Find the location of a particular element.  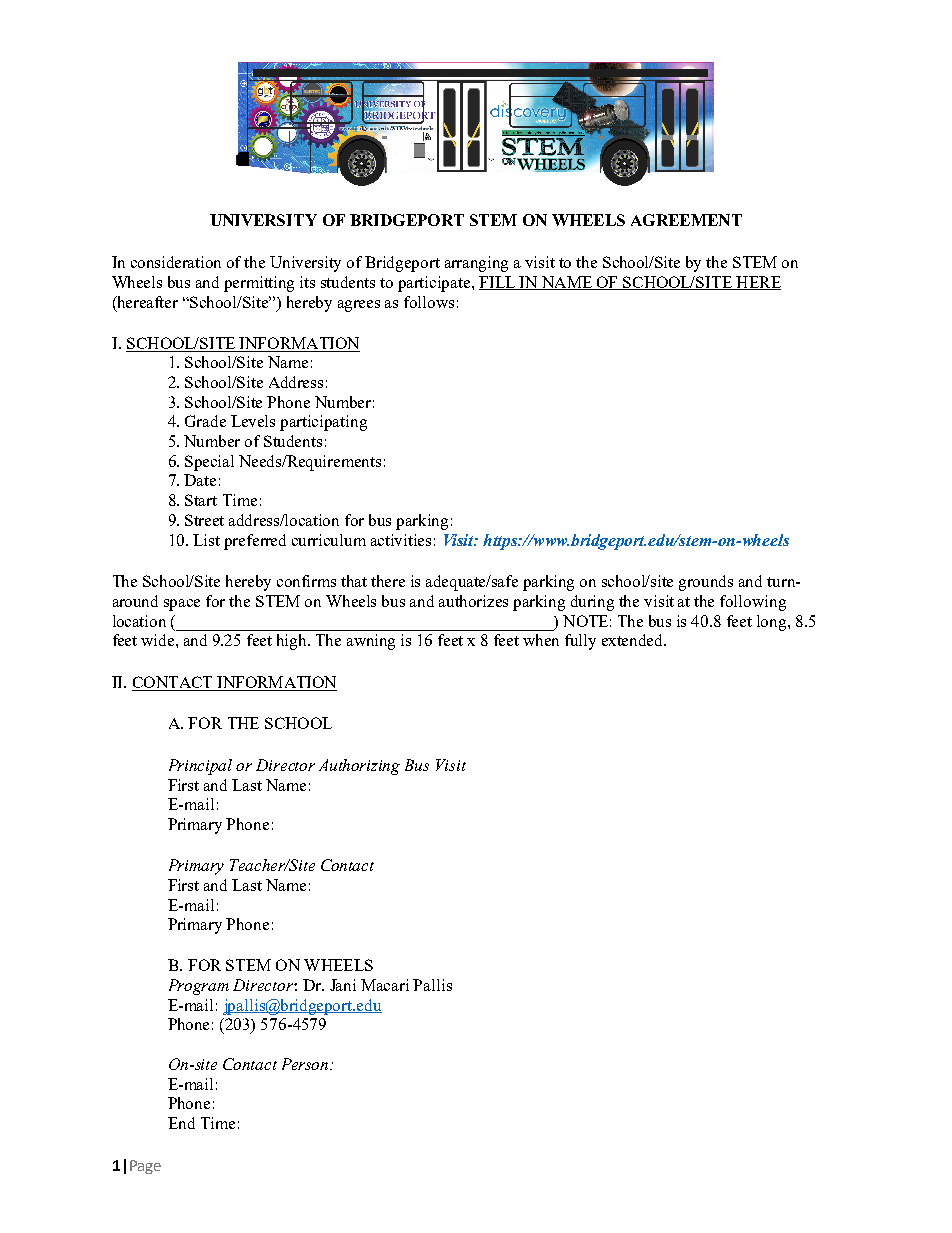

extended is located at coordinates (634, 640).
